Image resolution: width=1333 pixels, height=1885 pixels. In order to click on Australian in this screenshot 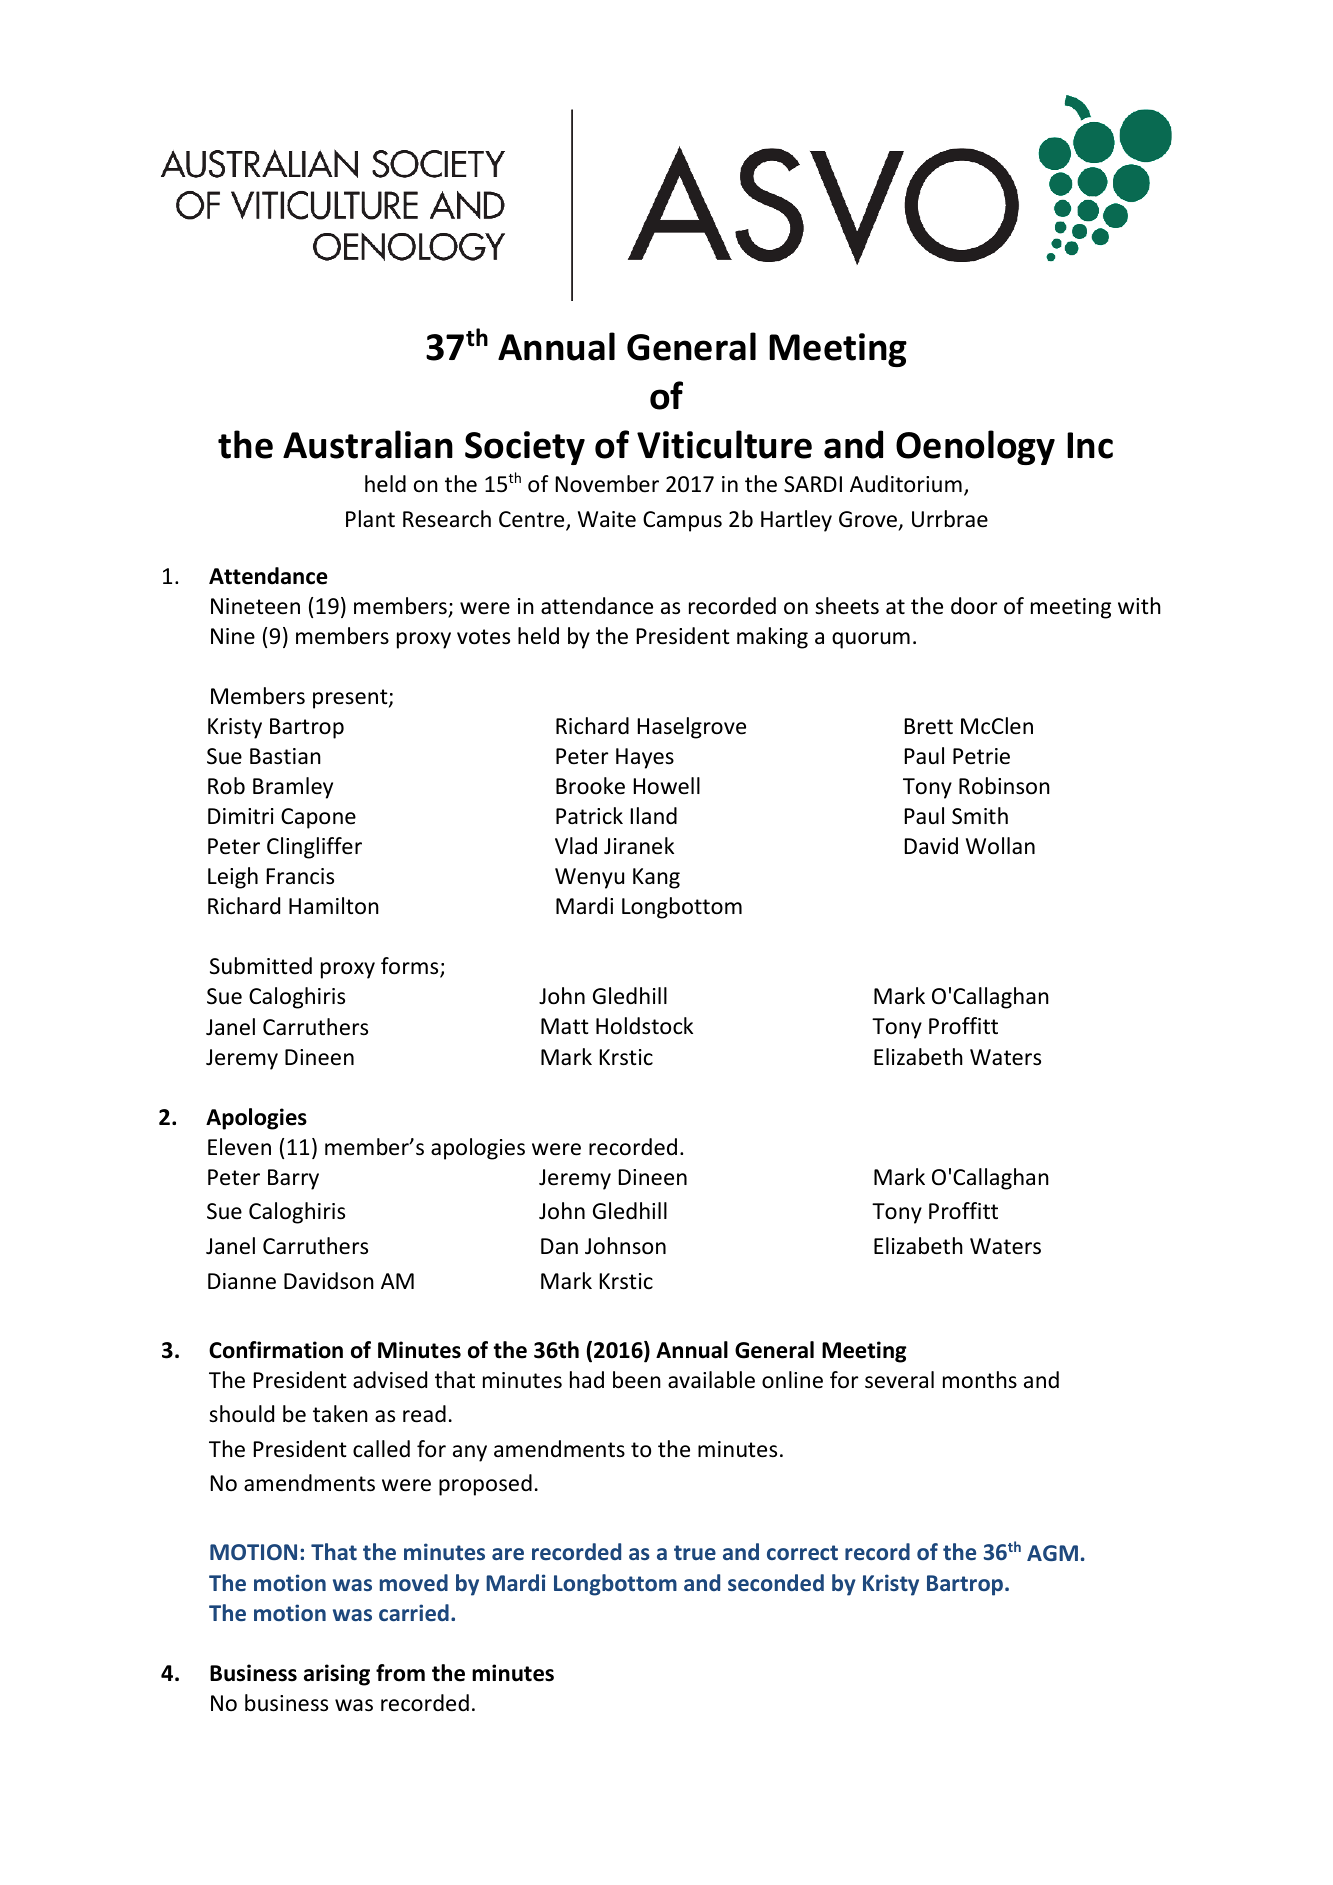, I will do `click(368, 444)`.
